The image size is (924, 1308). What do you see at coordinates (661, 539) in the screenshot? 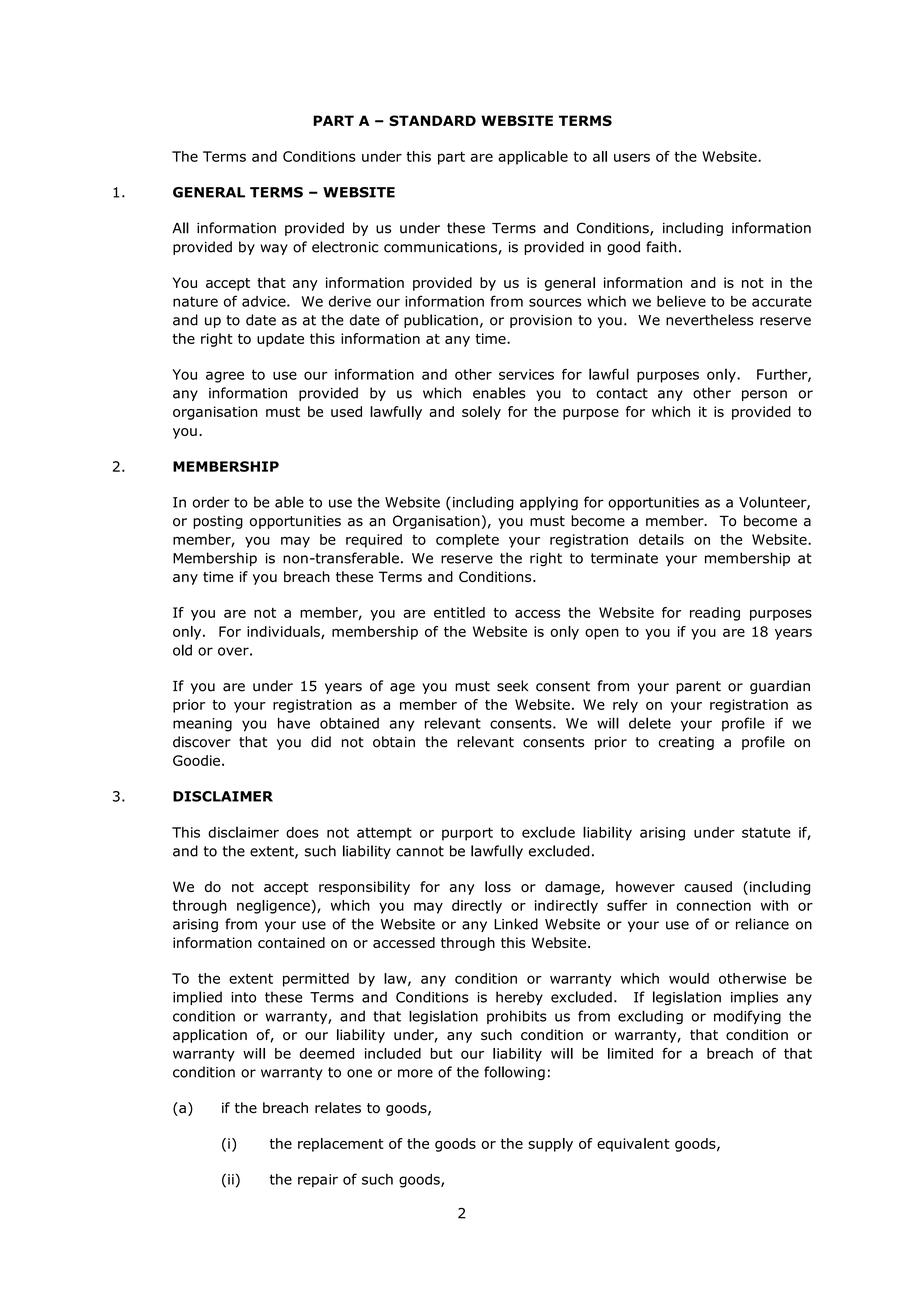
I see `details` at bounding box center [661, 539].
